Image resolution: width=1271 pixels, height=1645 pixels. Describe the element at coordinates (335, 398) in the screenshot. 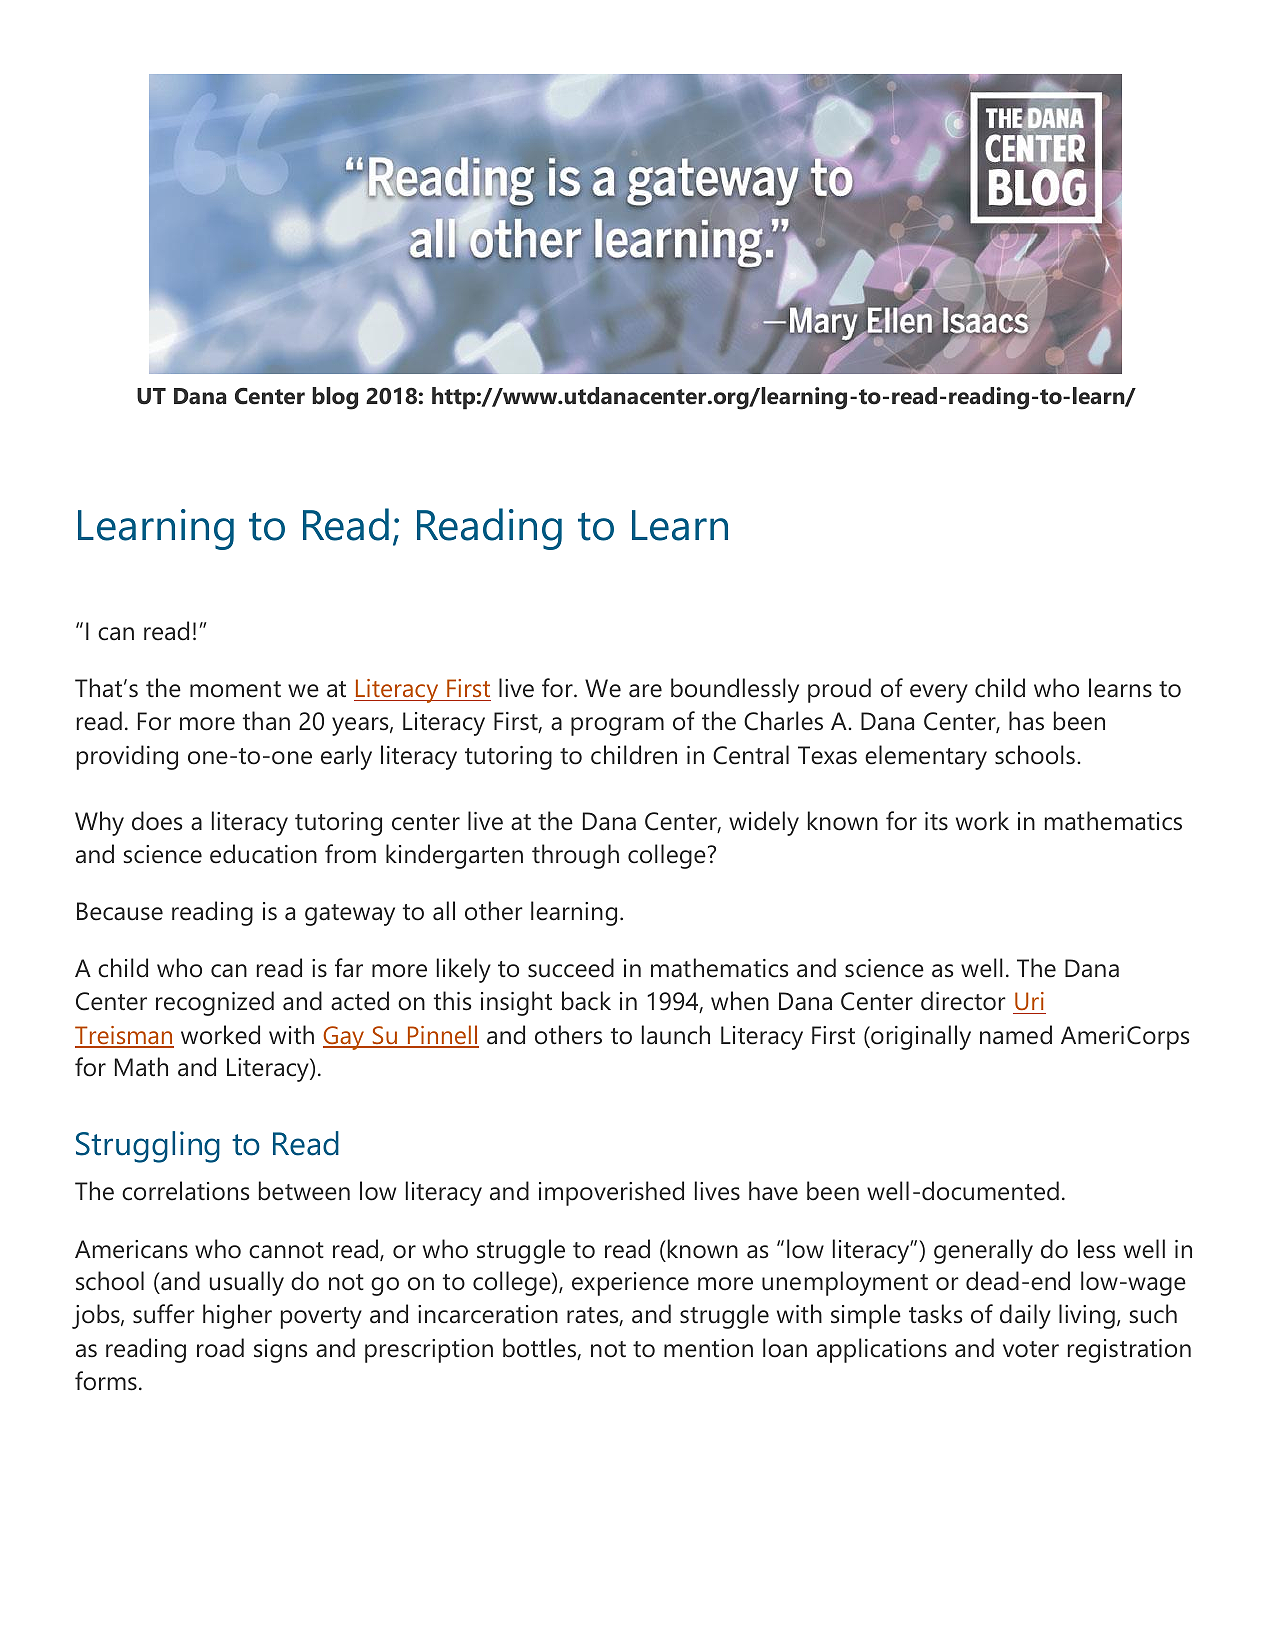

I see `blog` at that location.
